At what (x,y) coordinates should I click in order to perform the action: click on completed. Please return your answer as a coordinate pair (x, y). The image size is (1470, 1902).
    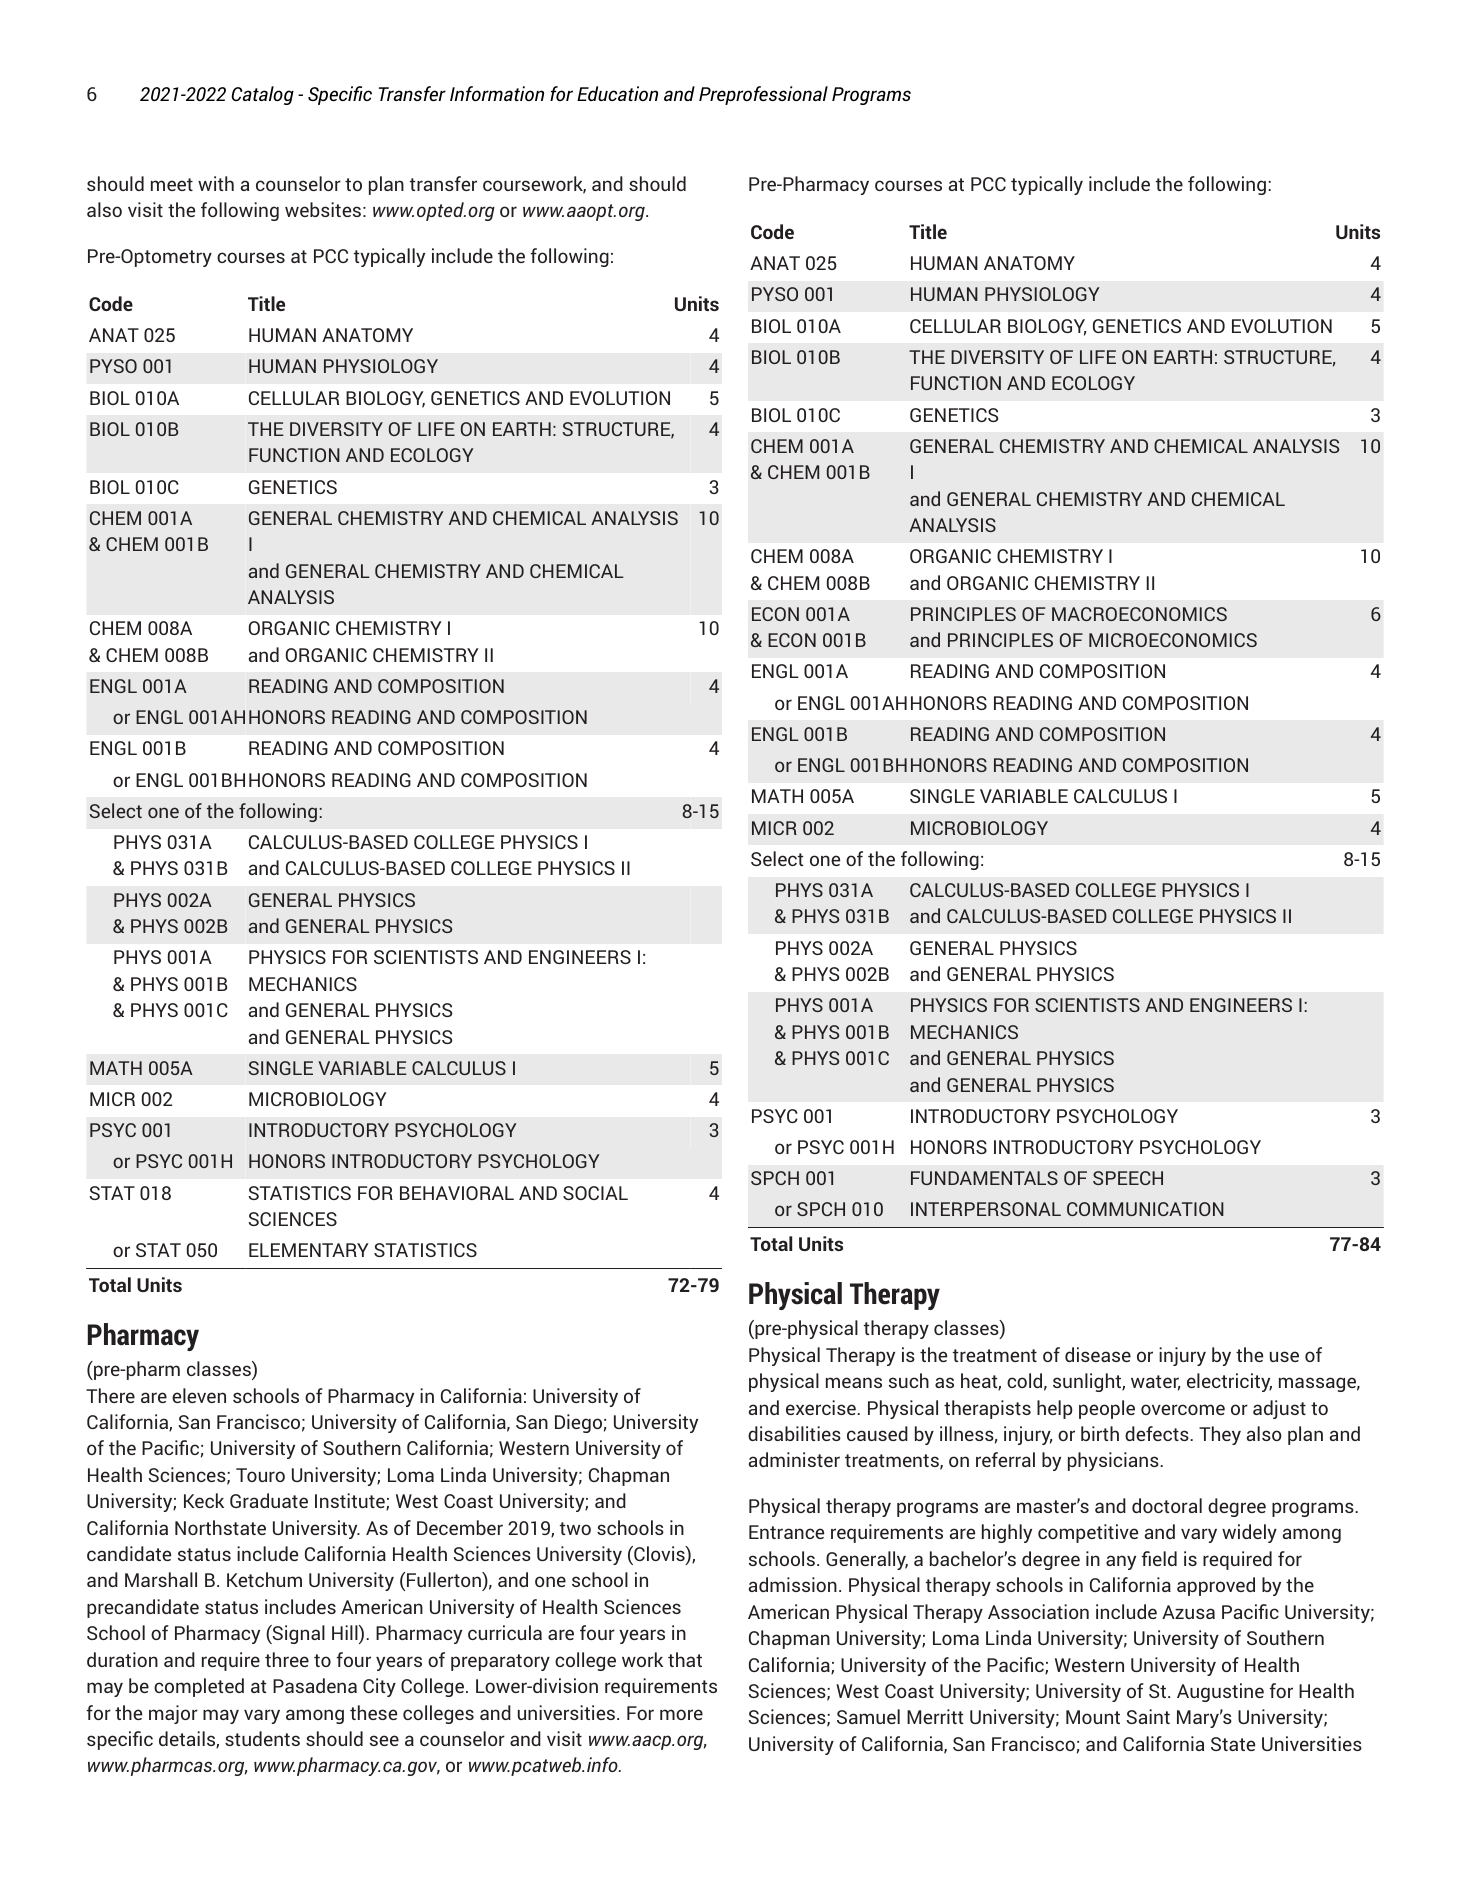
    Looking at the image, I should click on (199, 1687).
